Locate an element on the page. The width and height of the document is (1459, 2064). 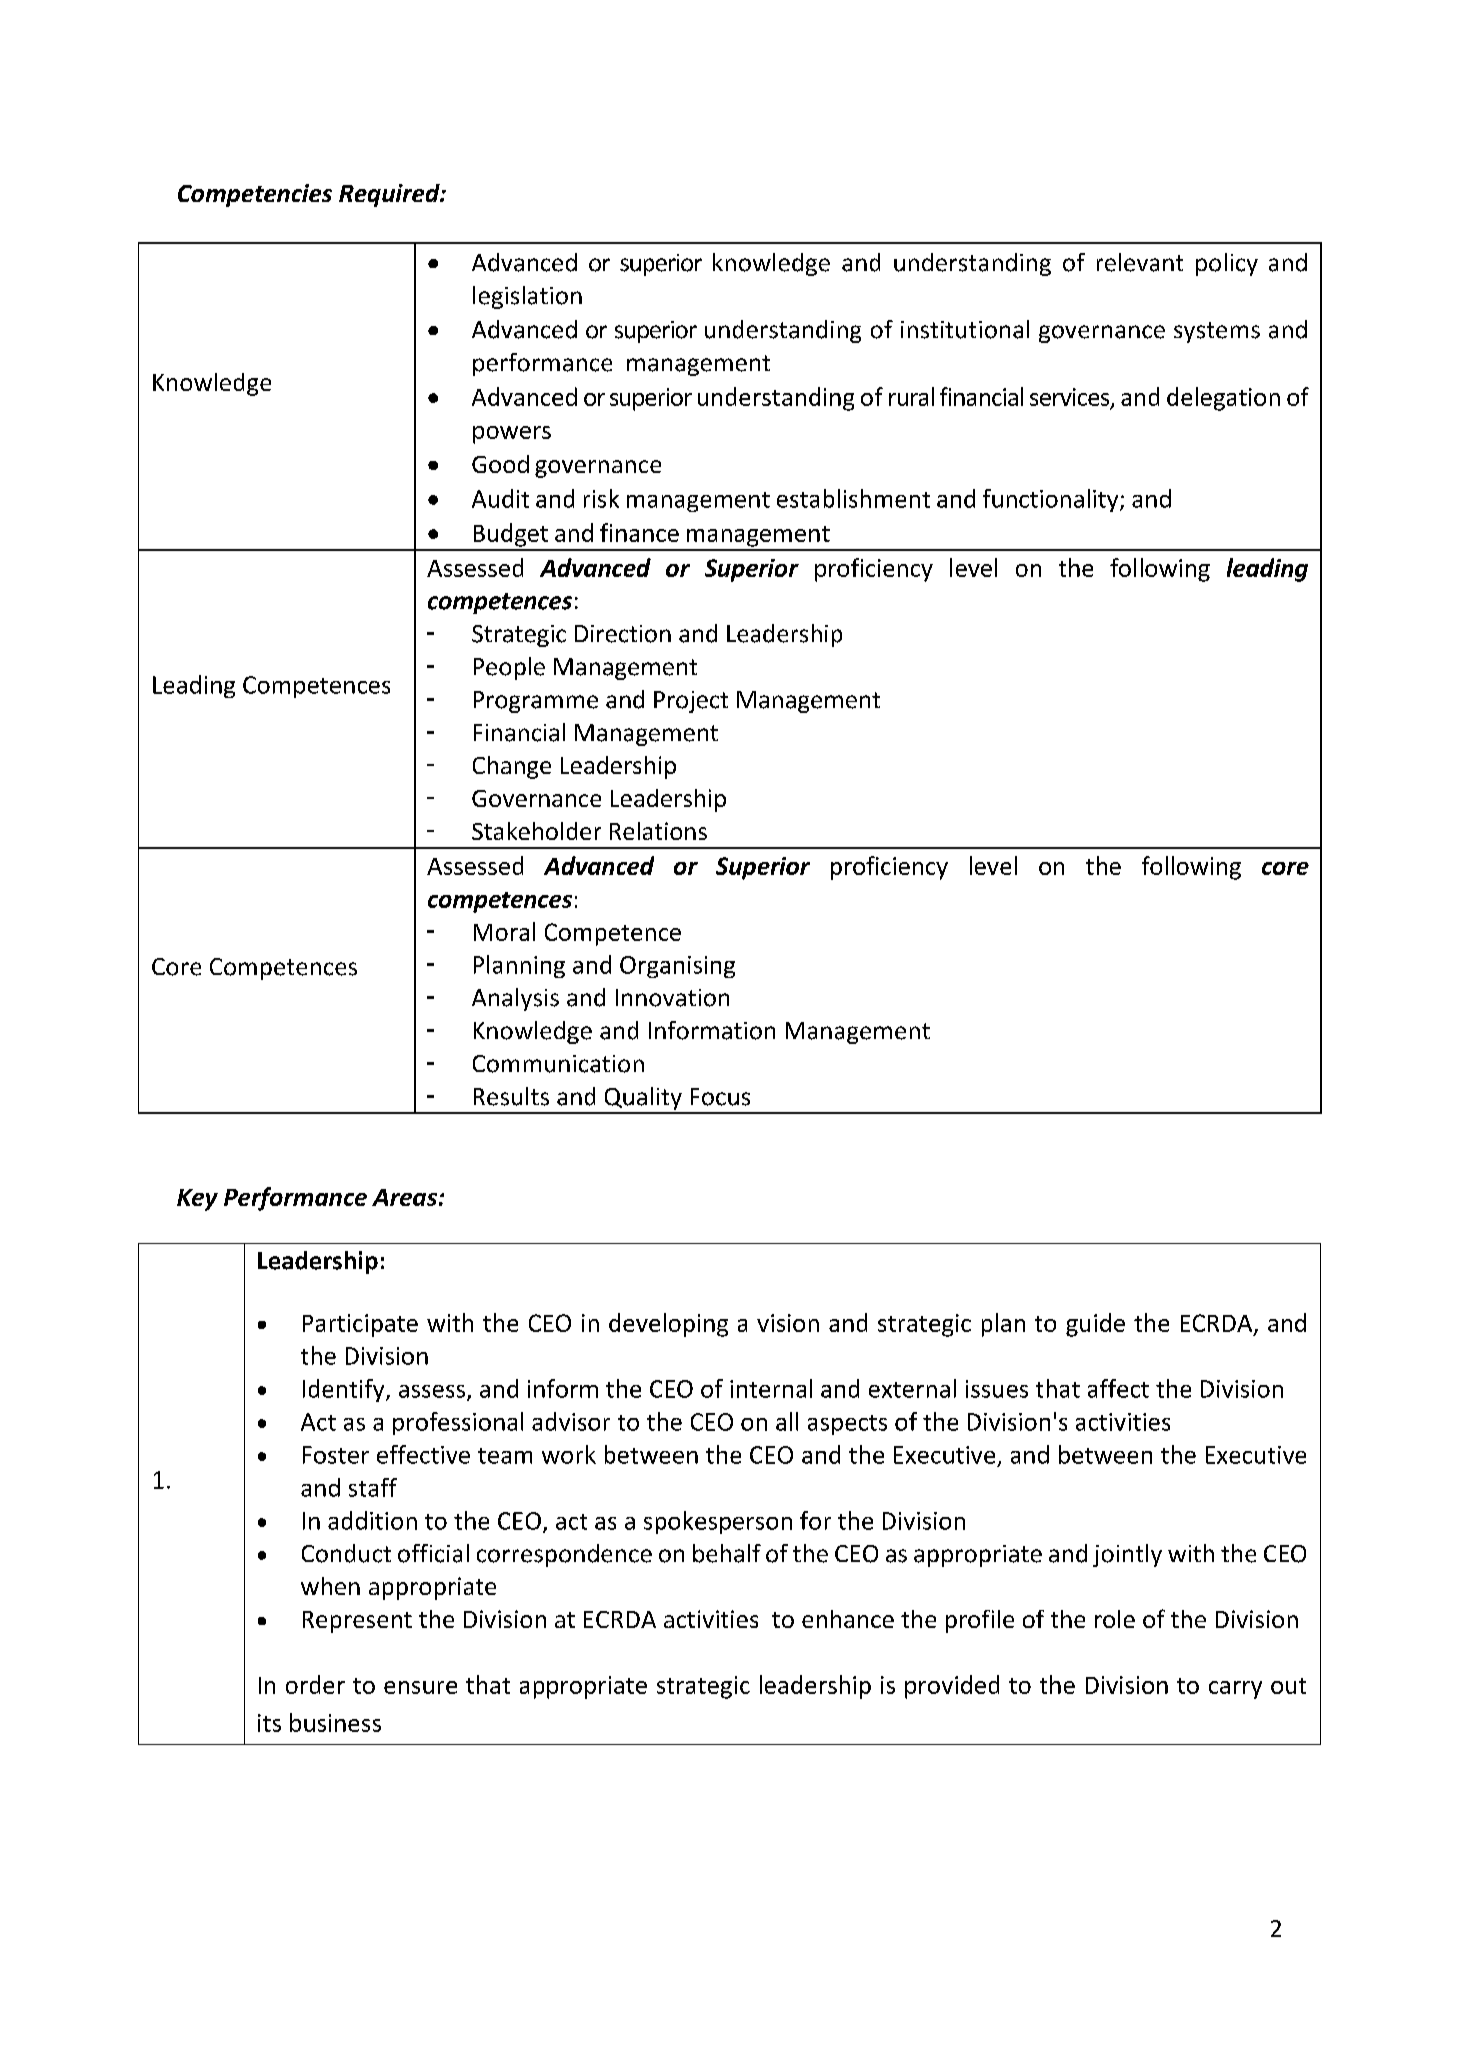
Project is located at coordinates (691, 702).
